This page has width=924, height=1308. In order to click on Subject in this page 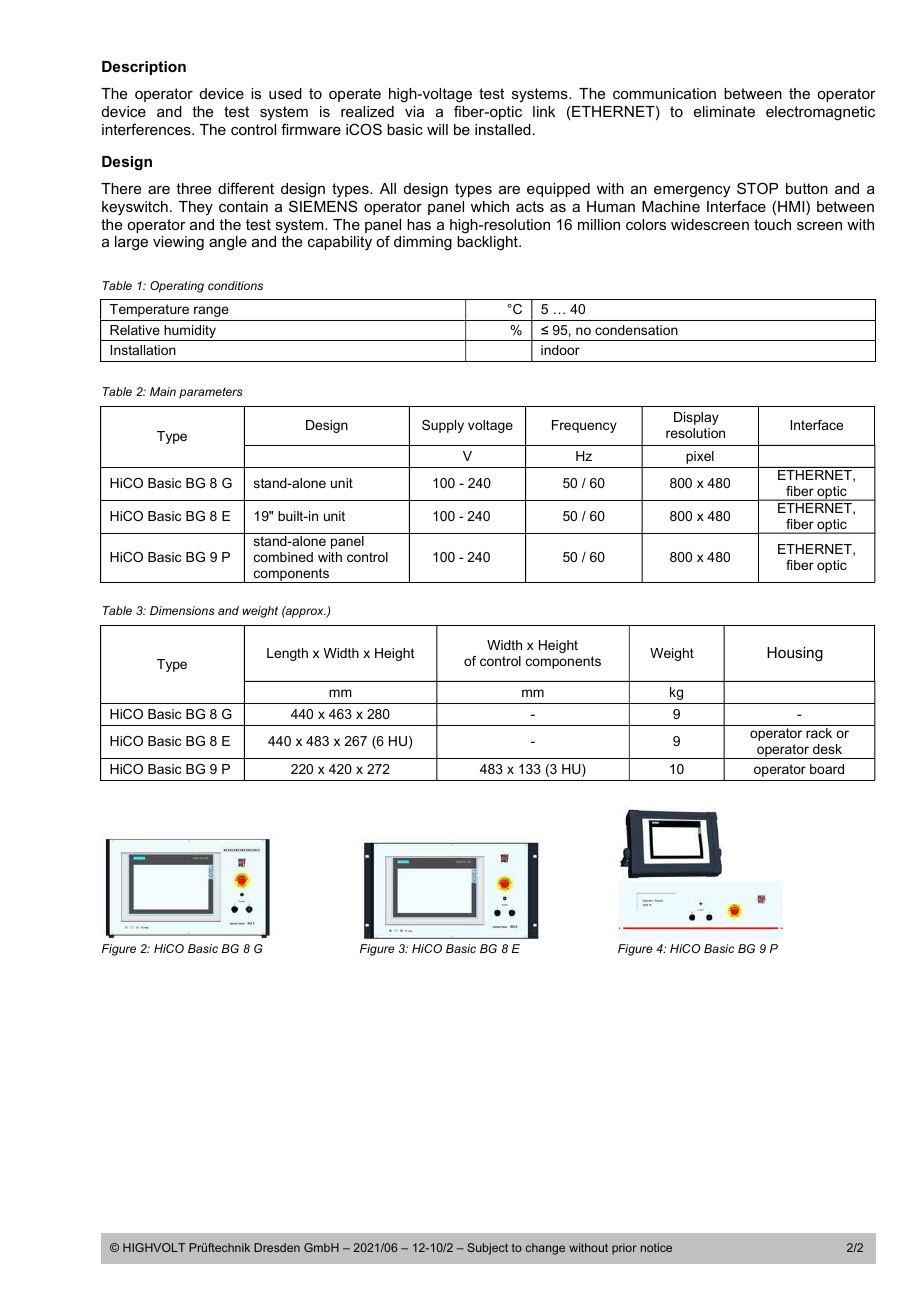, I will do `click(487, 1249)`.
